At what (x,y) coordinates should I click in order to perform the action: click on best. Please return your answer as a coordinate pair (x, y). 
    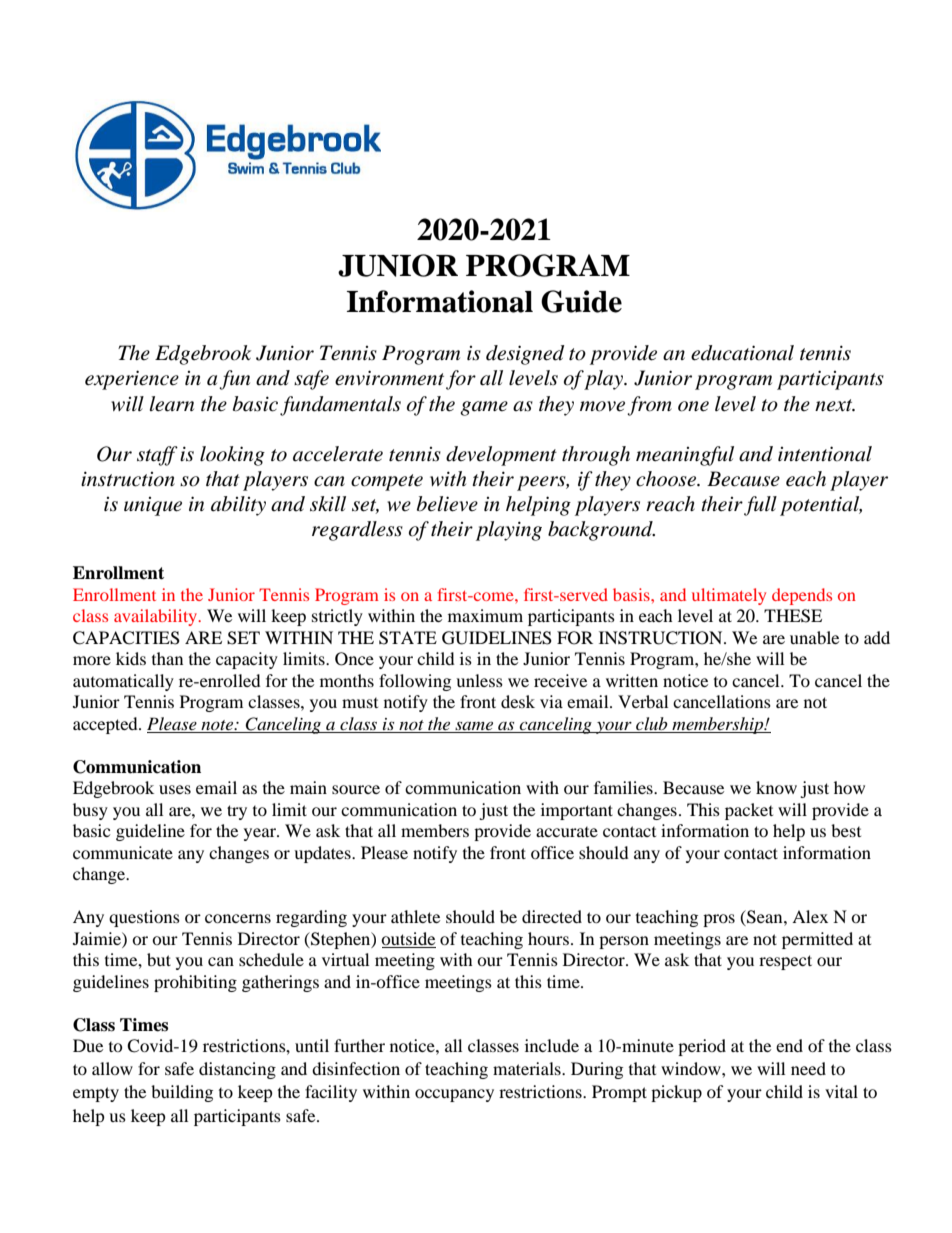
    Looking at the image, I should click on (846, 830).
